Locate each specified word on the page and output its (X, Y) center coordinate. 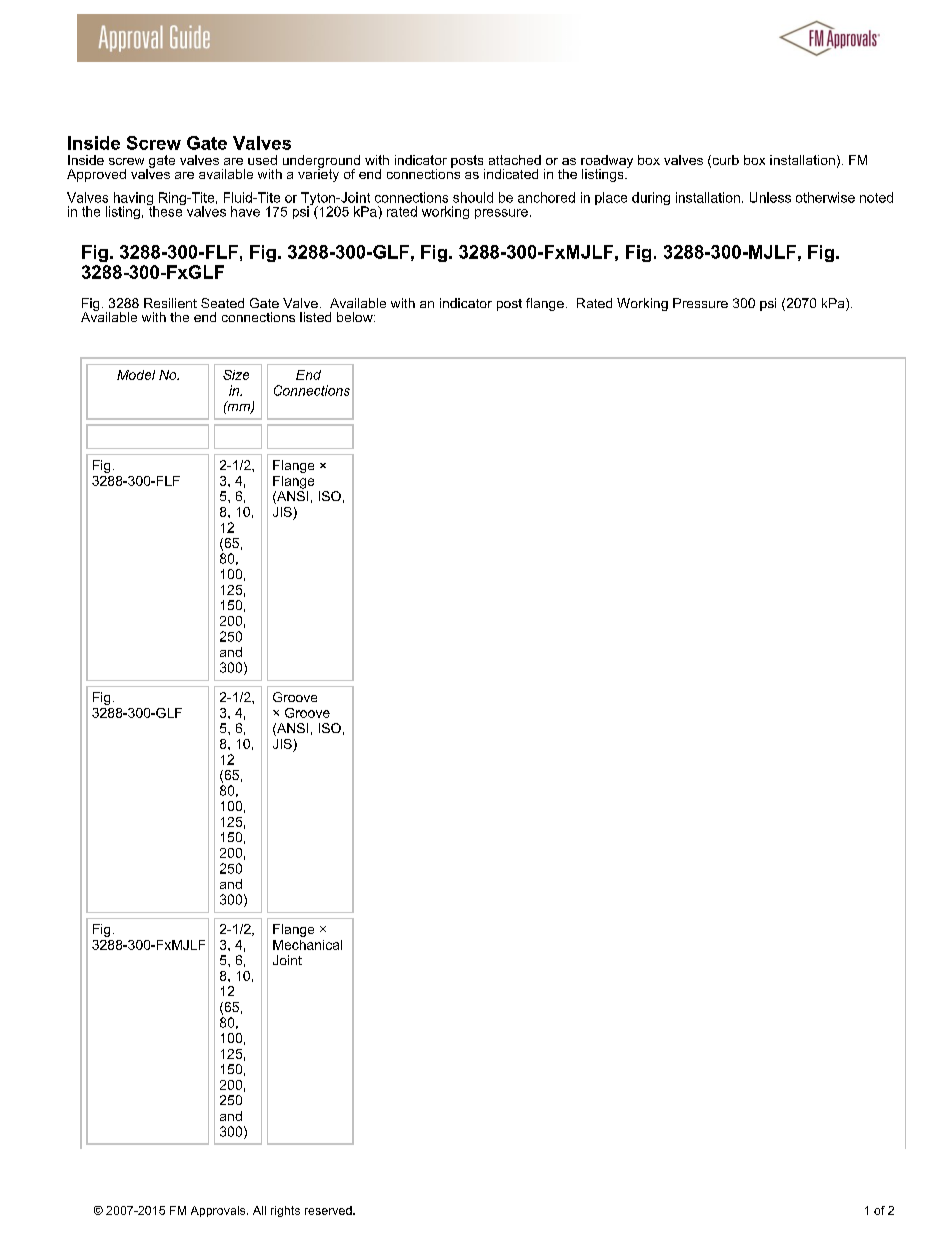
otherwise (825, 197)
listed (315, 317)
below (356, 317)
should (473, 197)
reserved (329, 1210)
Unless (770, 197)
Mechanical (307, 945)
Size (236, 375)
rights (285, 1211)
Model (136, 375)
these (166, 210)
